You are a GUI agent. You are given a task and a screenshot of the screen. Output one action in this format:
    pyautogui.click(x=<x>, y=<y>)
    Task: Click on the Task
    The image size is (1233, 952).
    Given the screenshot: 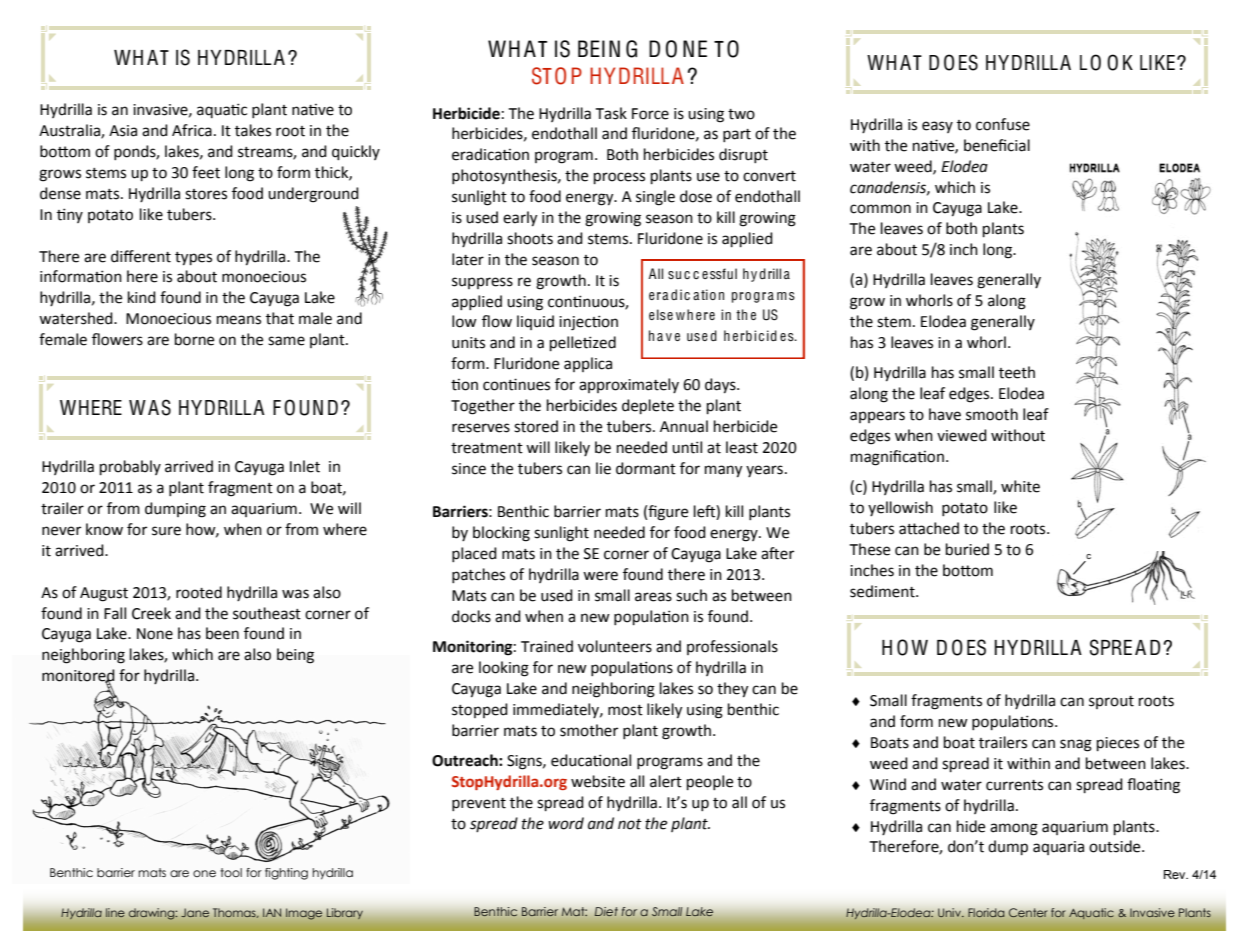 What is the action you would take?
    pyautogui.click(x=611, y=113)
